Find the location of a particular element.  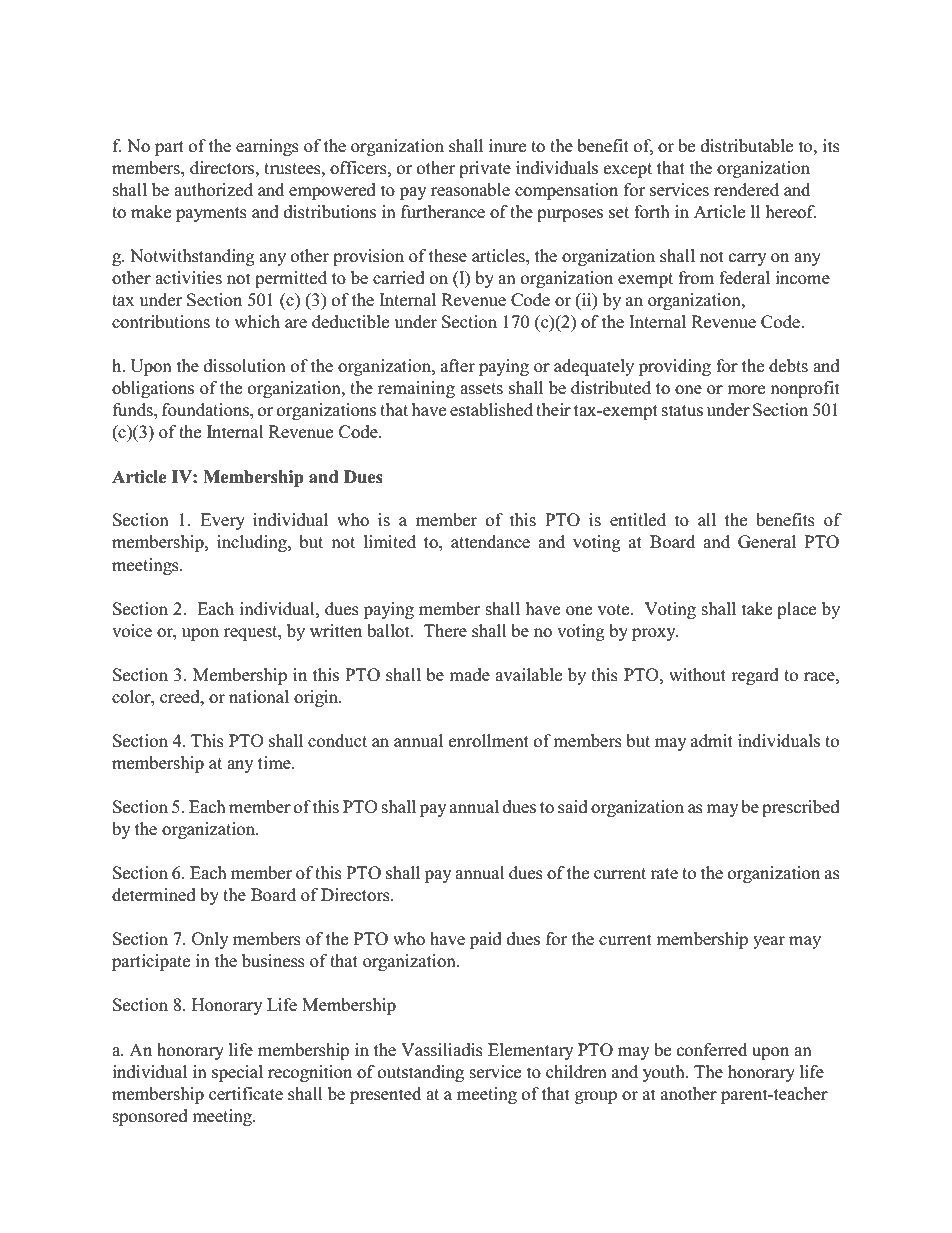

national is located at coordinates (259, 697).
